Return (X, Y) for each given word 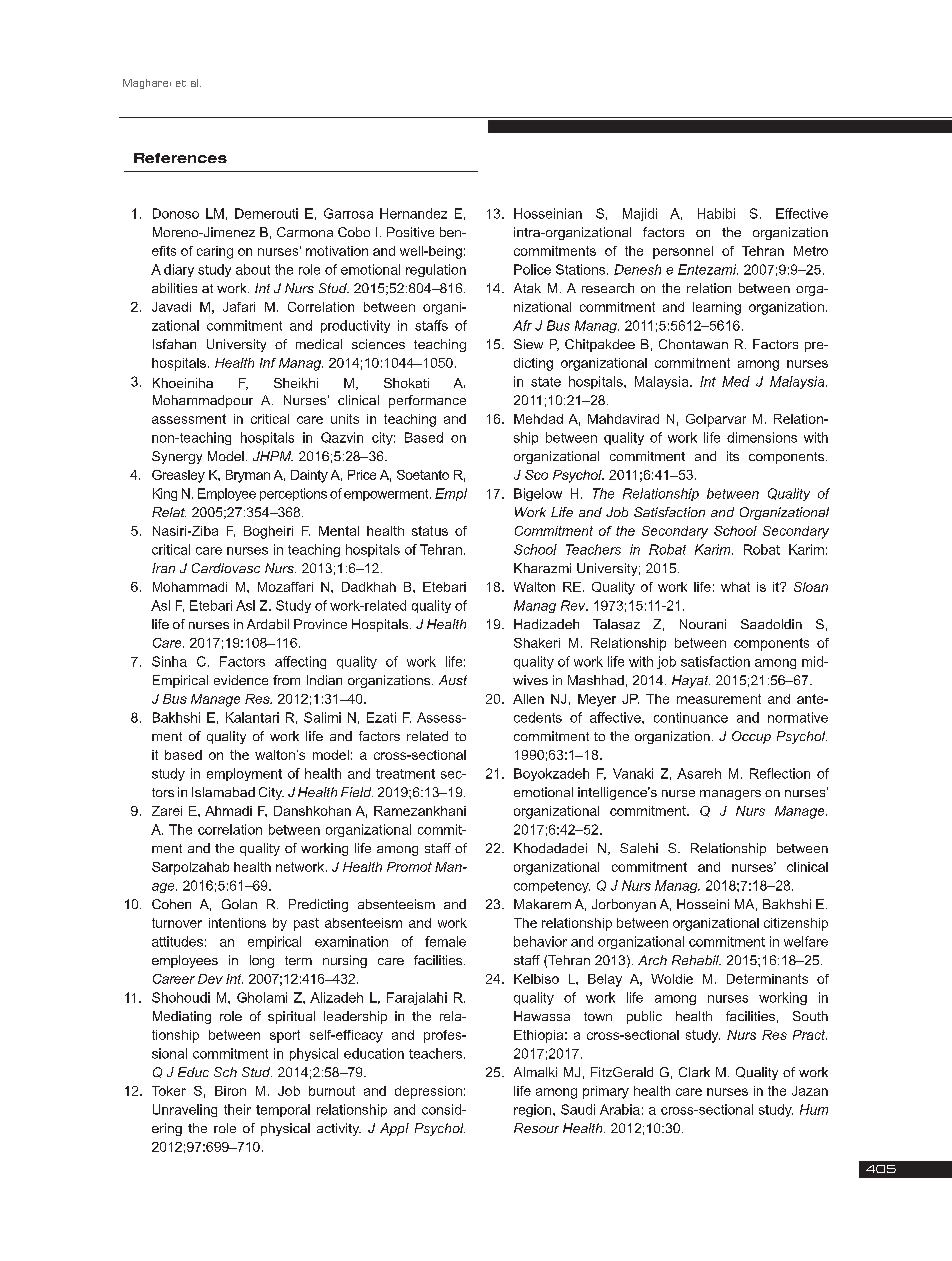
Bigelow (538, 494)
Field (357, 792)
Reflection (780, 773)
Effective (802, 213)
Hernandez (413, 213)
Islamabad (223, 792)
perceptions (293, 494)
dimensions (762, 437)
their (237, 1109)
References (180, 158)
